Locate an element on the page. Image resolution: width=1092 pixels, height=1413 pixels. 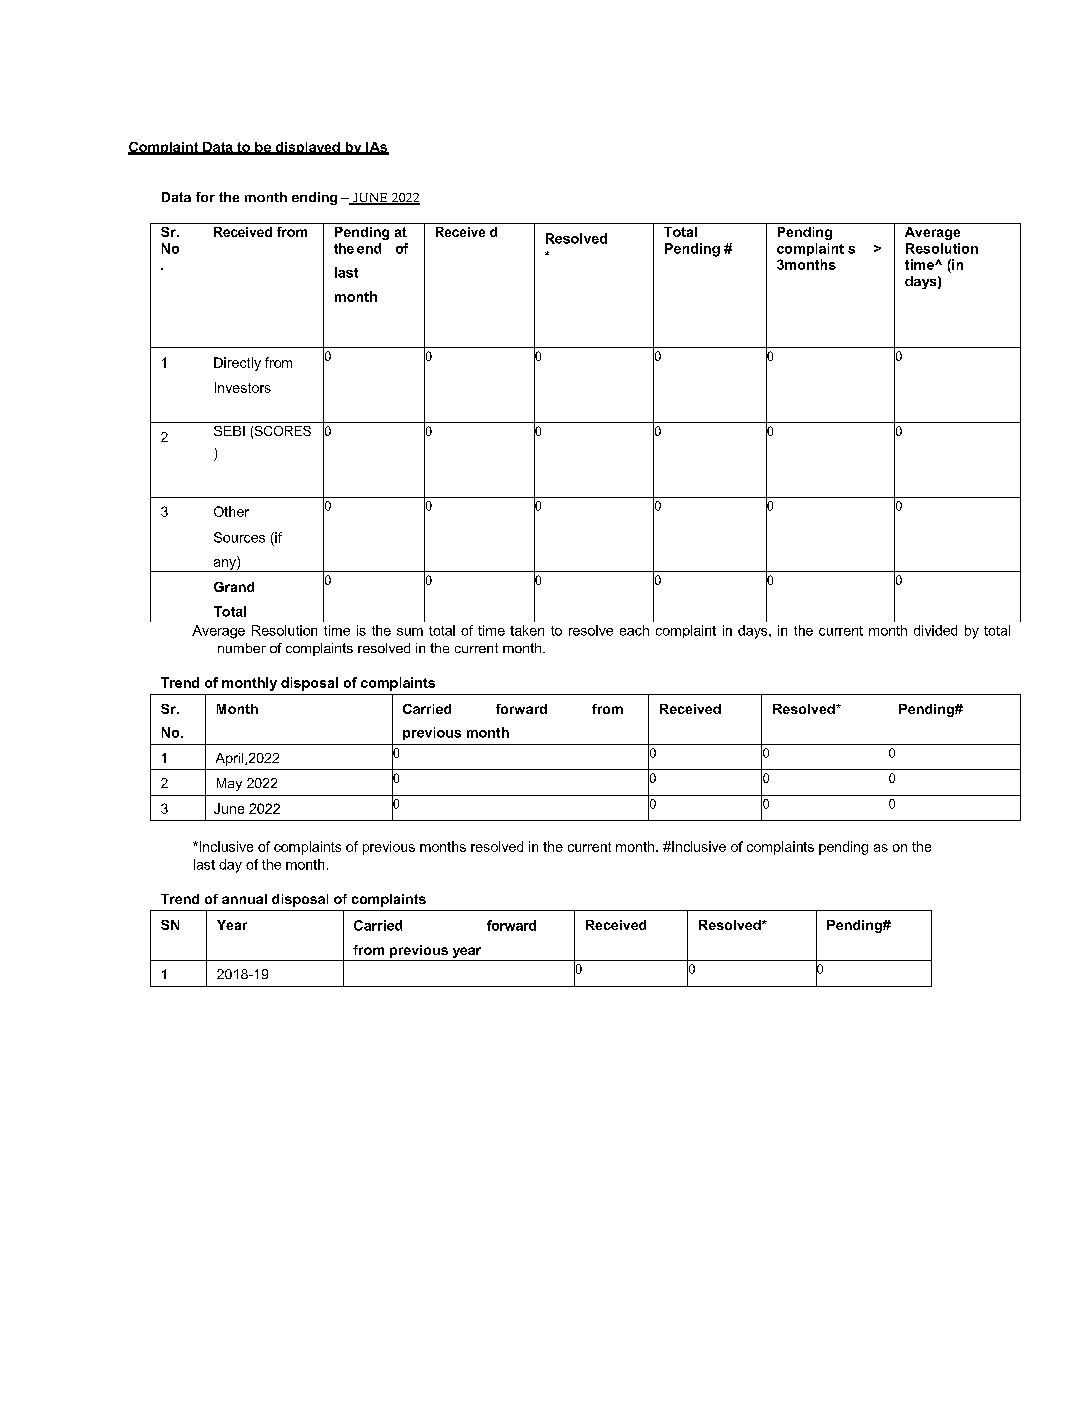
sum is located at coordinates (410, 632).
